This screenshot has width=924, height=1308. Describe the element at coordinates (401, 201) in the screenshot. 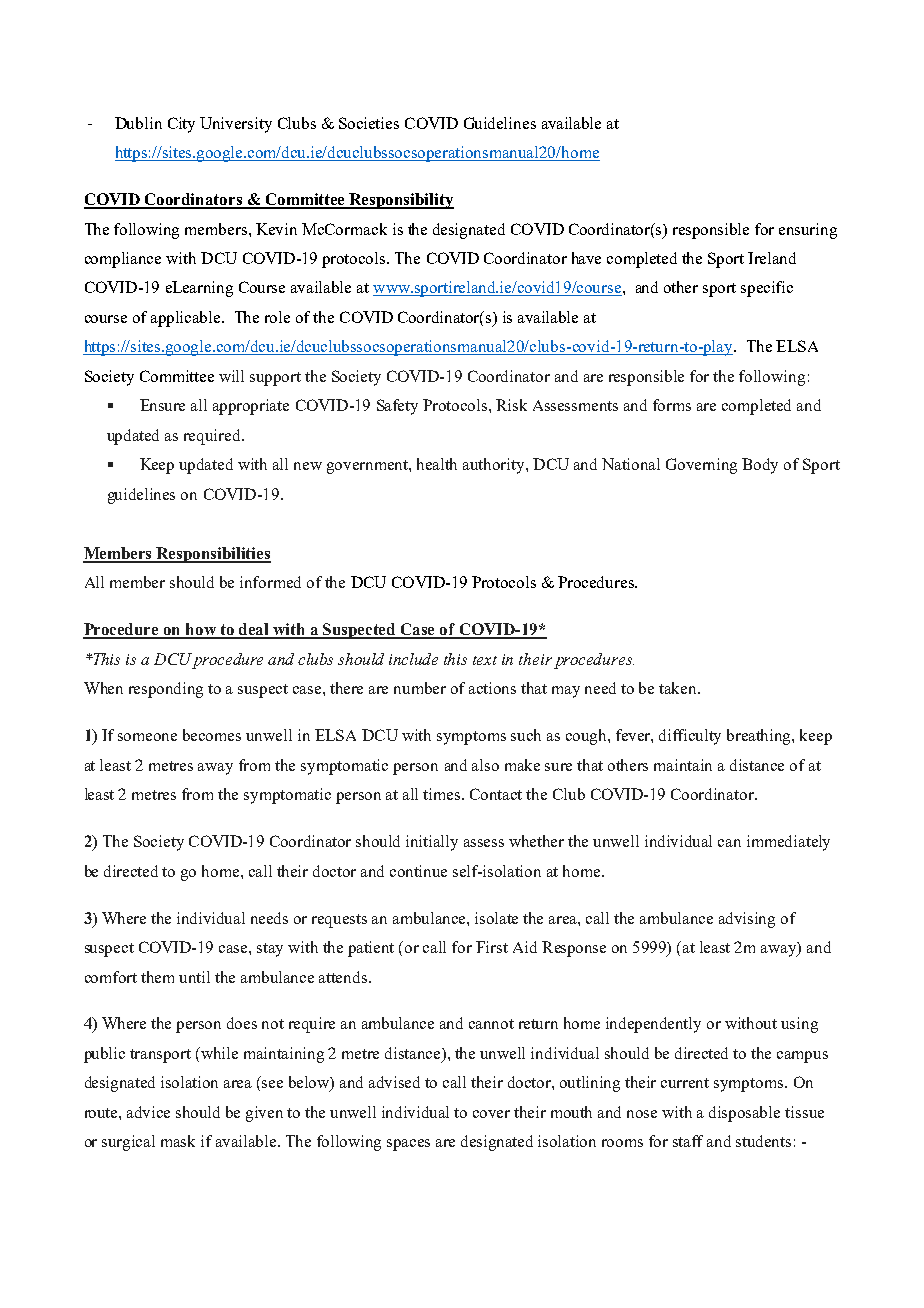

I see `Responsibility` at that location.
